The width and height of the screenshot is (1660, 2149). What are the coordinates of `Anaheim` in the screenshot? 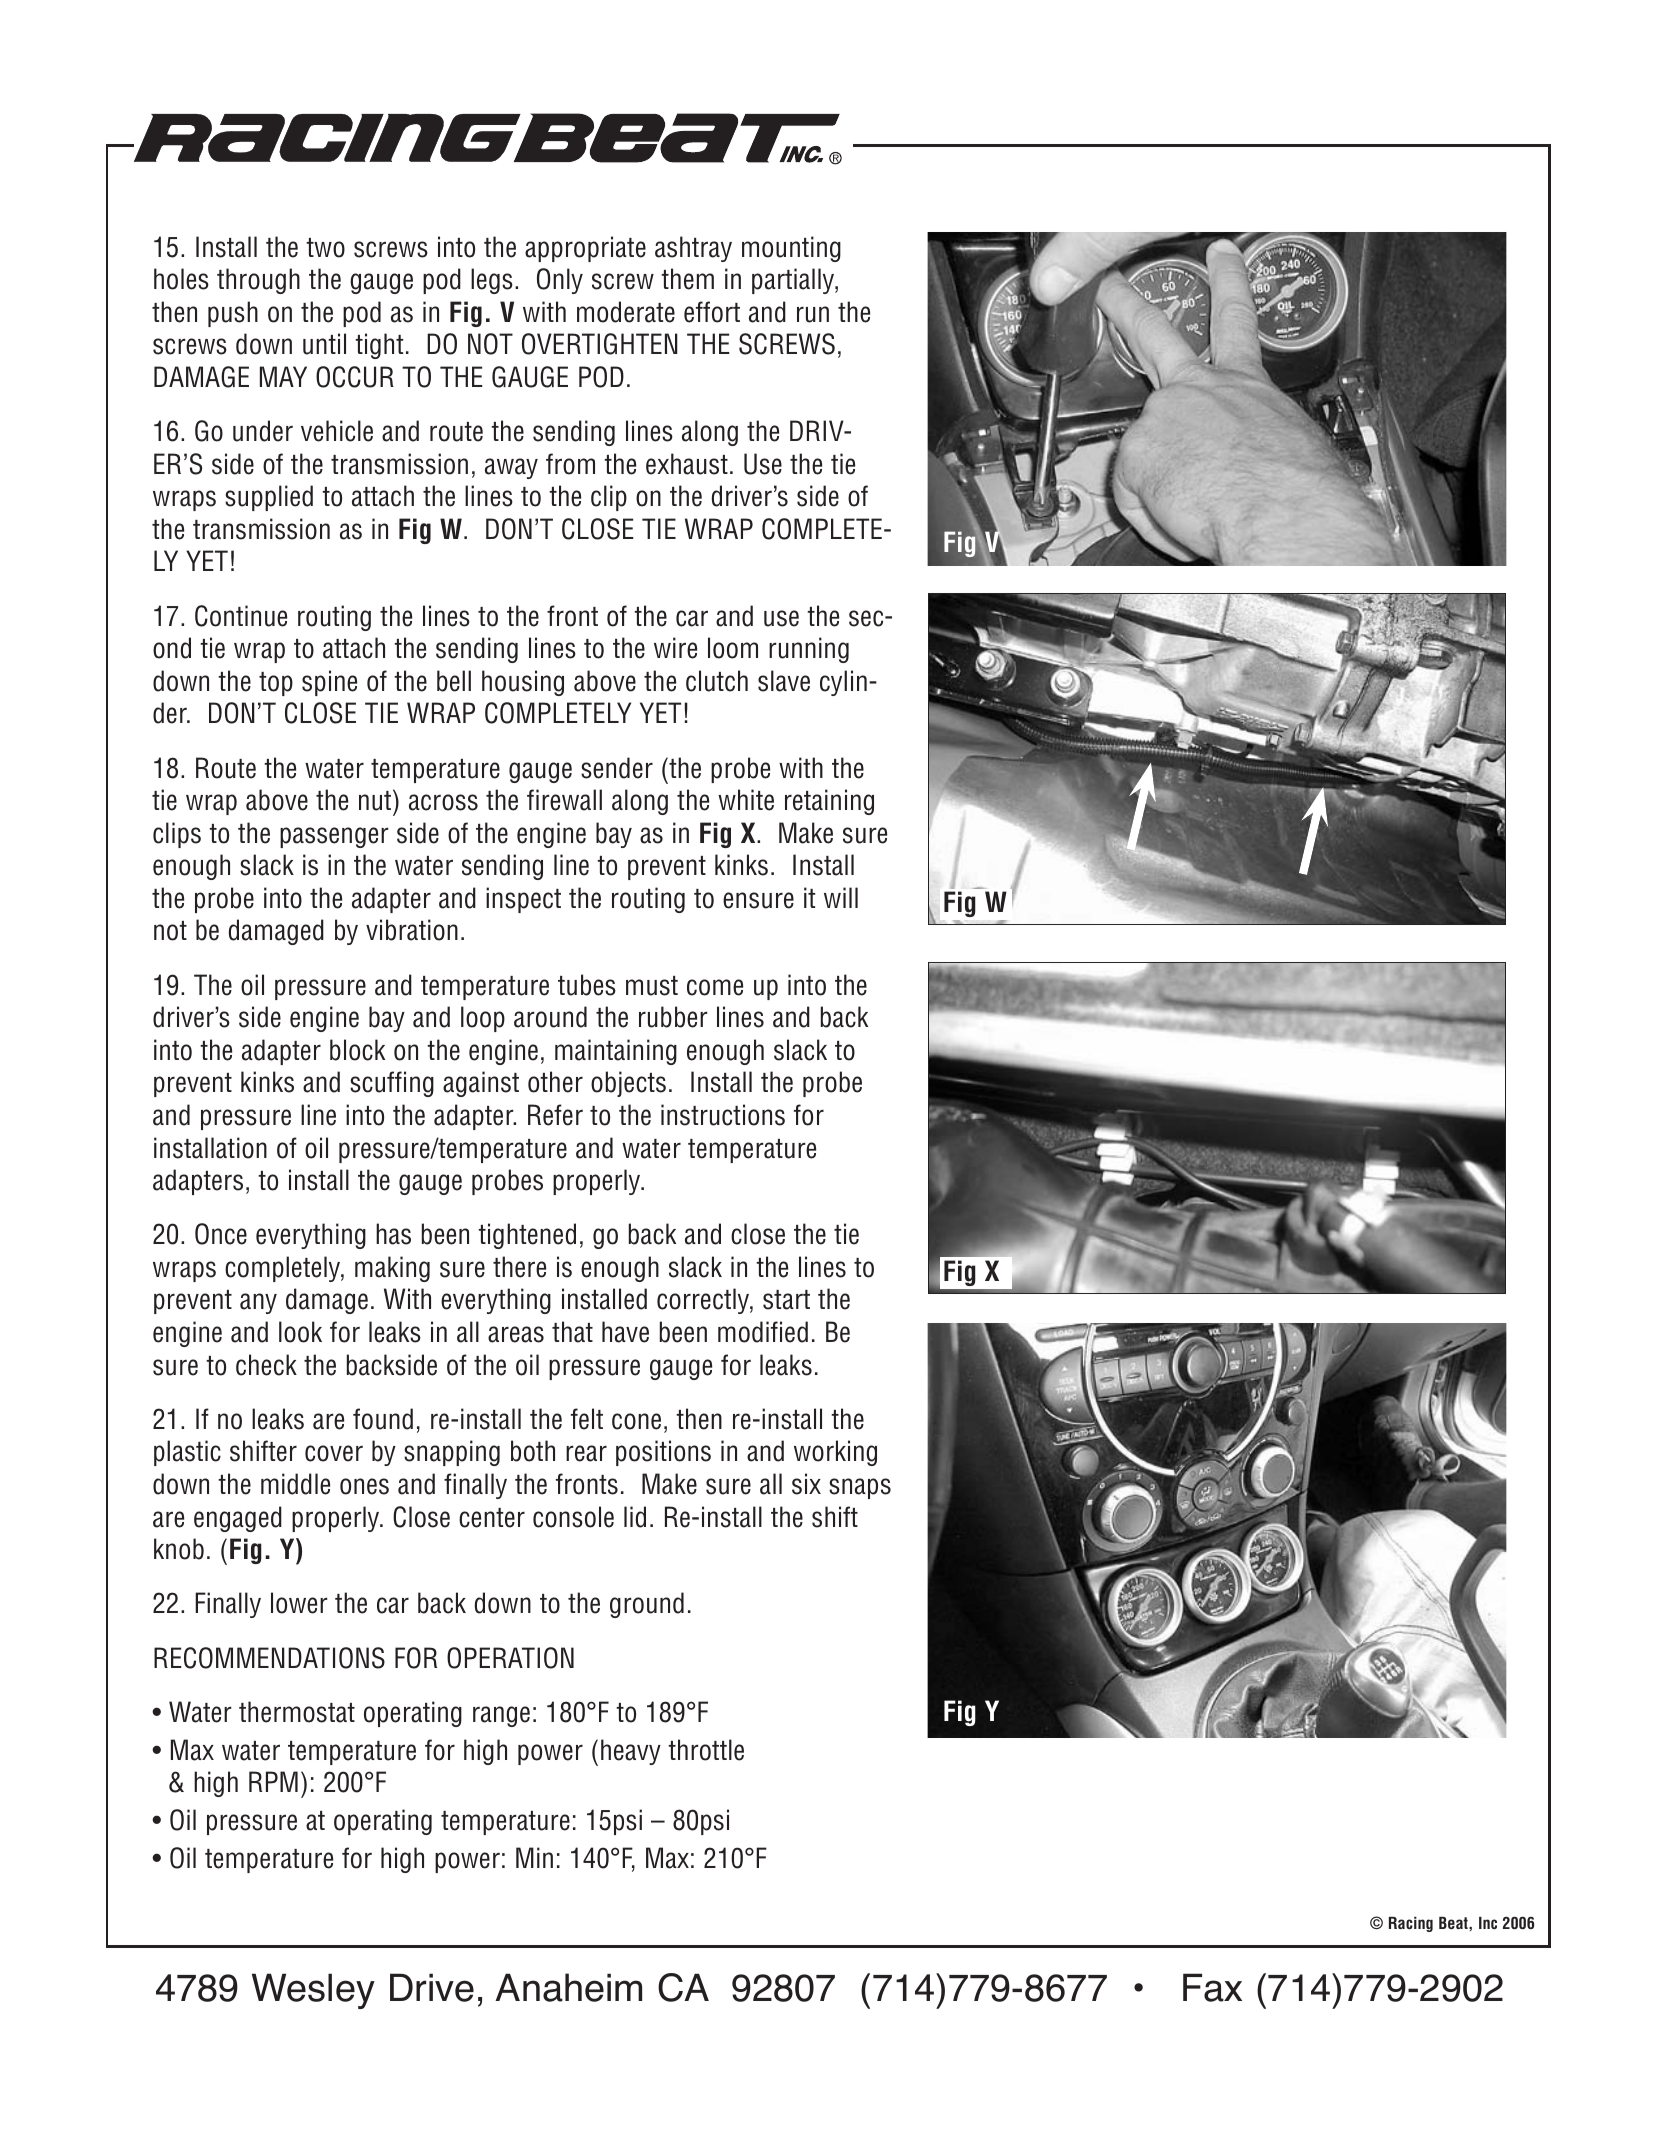 It's located at (568, 1987).
